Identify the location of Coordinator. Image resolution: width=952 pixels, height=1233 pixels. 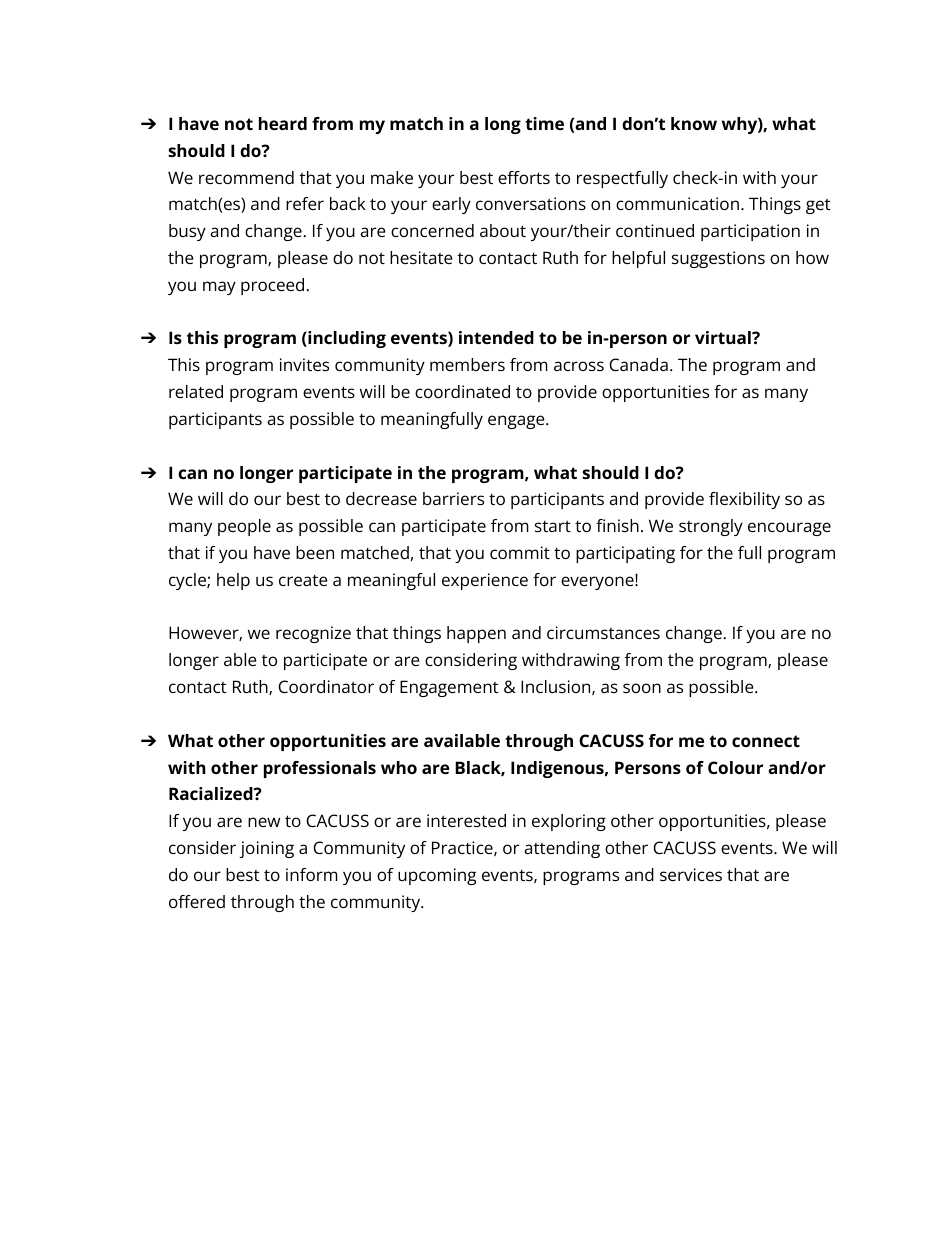
(326, 686).
